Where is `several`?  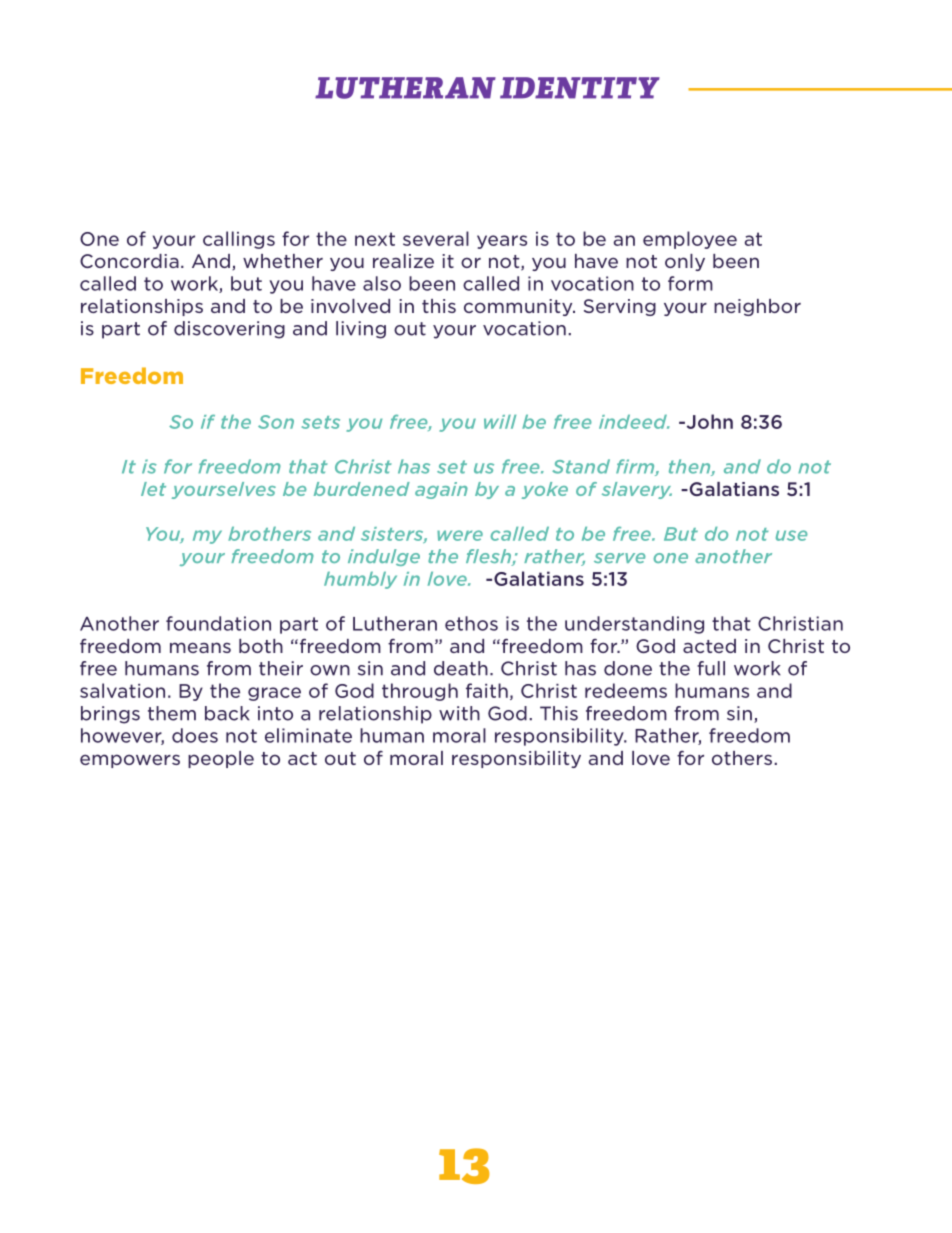
several is located at coordinates (436, 238).
